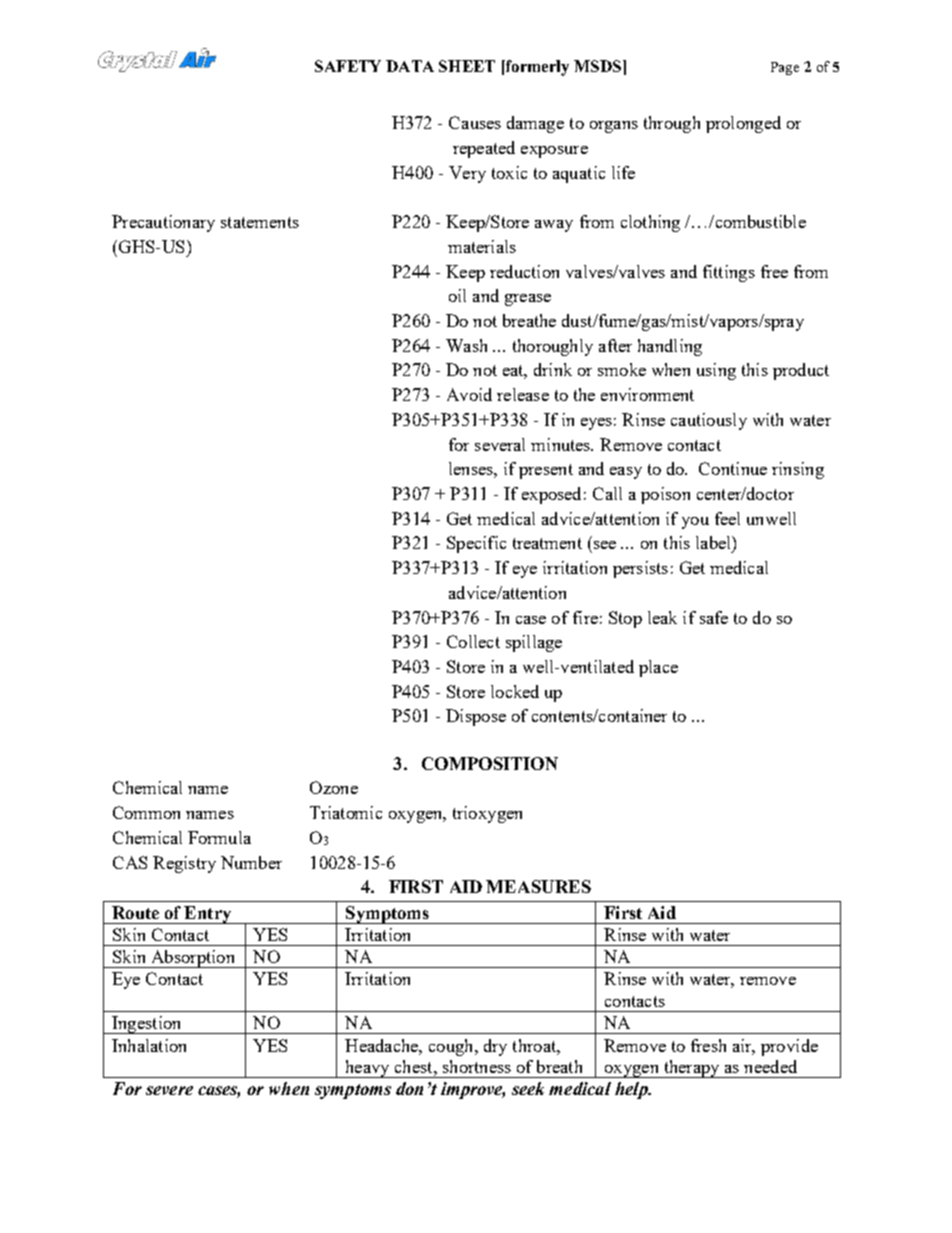  Describe the element at coordinates (260, 222) in the page. I see `statements` at that location.
